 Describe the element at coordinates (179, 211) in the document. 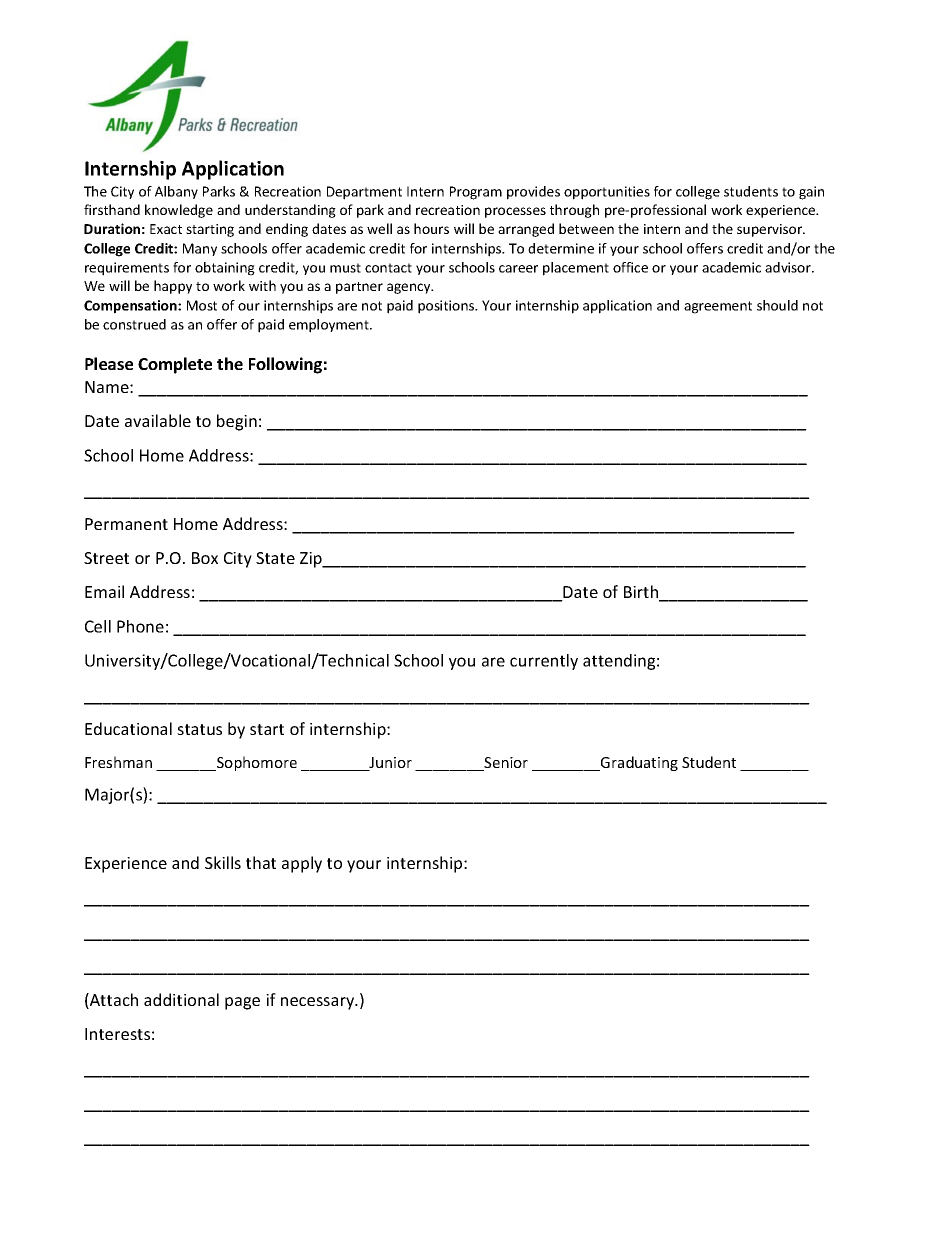

I see `knowledge` at that location.
